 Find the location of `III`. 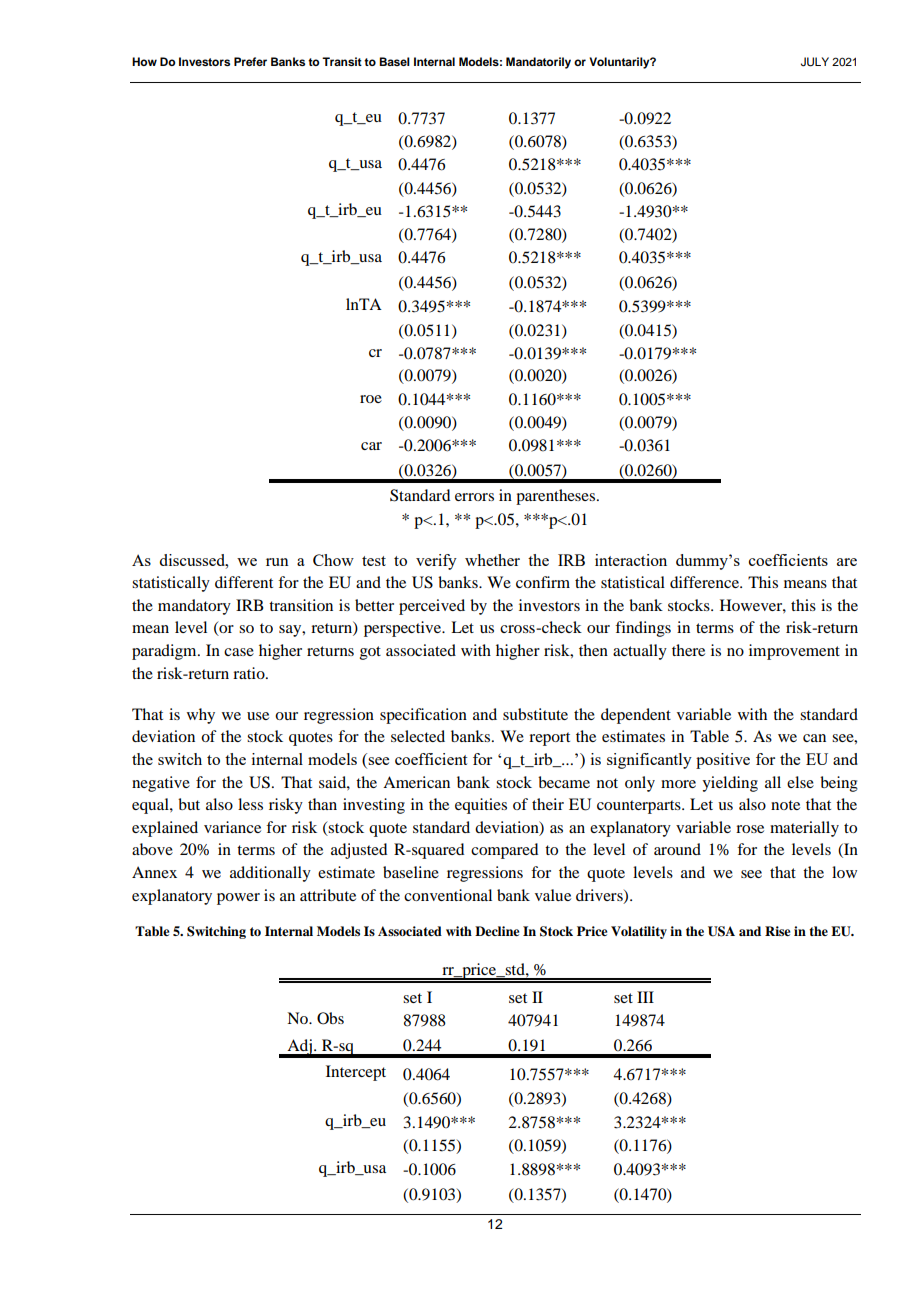

III is located at coordinates (645, 997).
